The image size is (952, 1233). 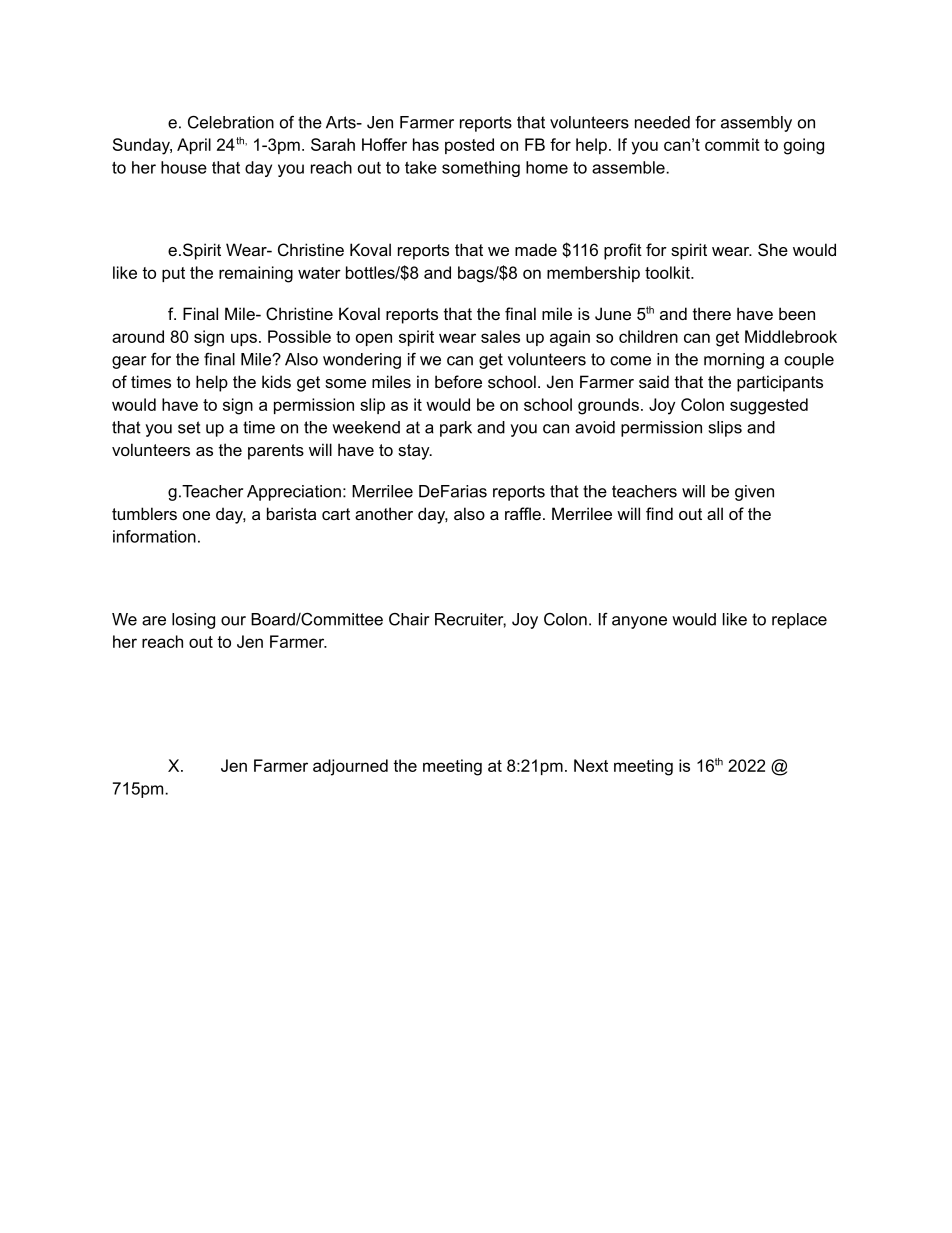 I want to click on ups, so click(x=244, y=339).
